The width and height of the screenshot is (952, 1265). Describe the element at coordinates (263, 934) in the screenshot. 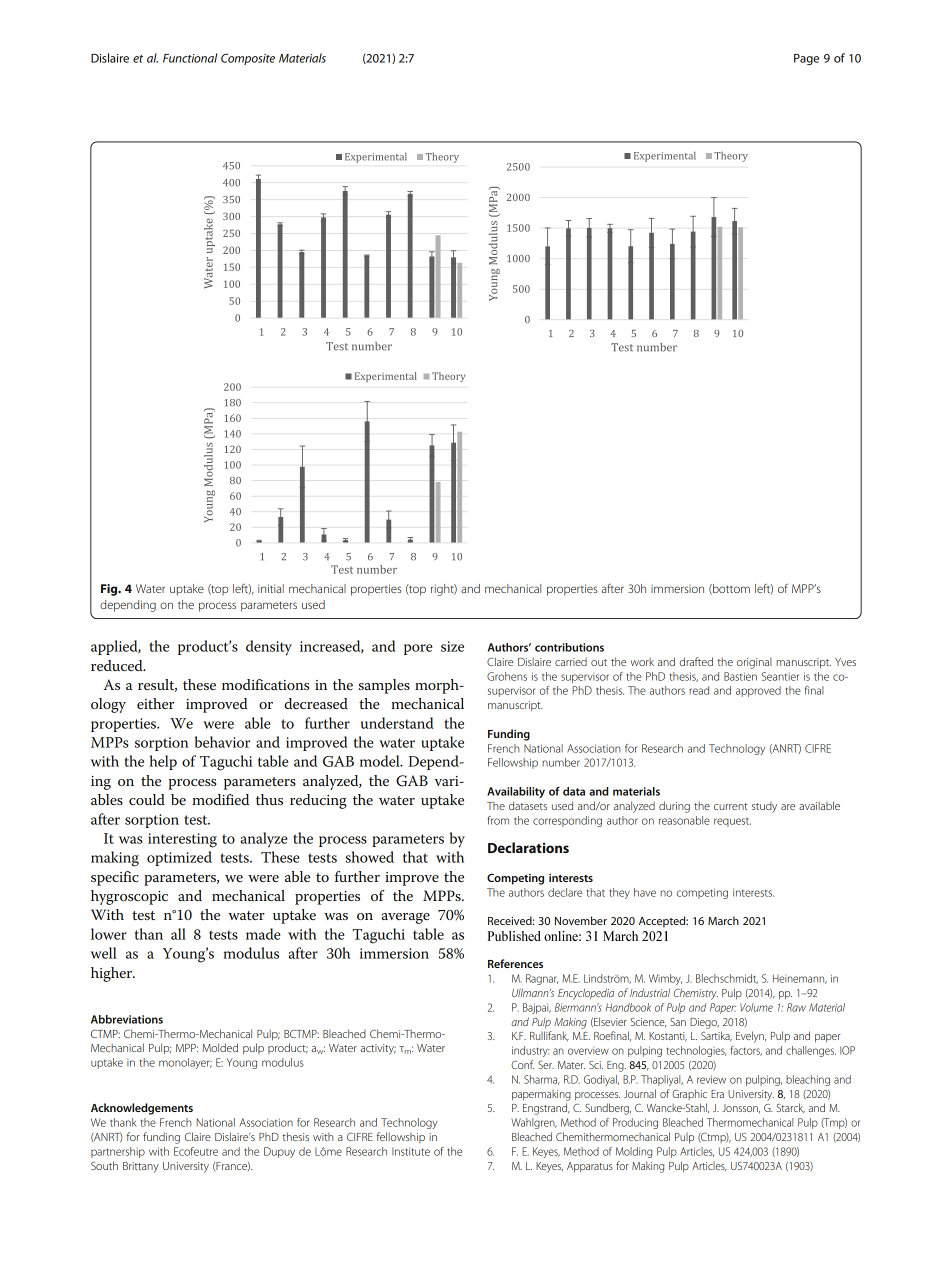

I see `made` at that location.
